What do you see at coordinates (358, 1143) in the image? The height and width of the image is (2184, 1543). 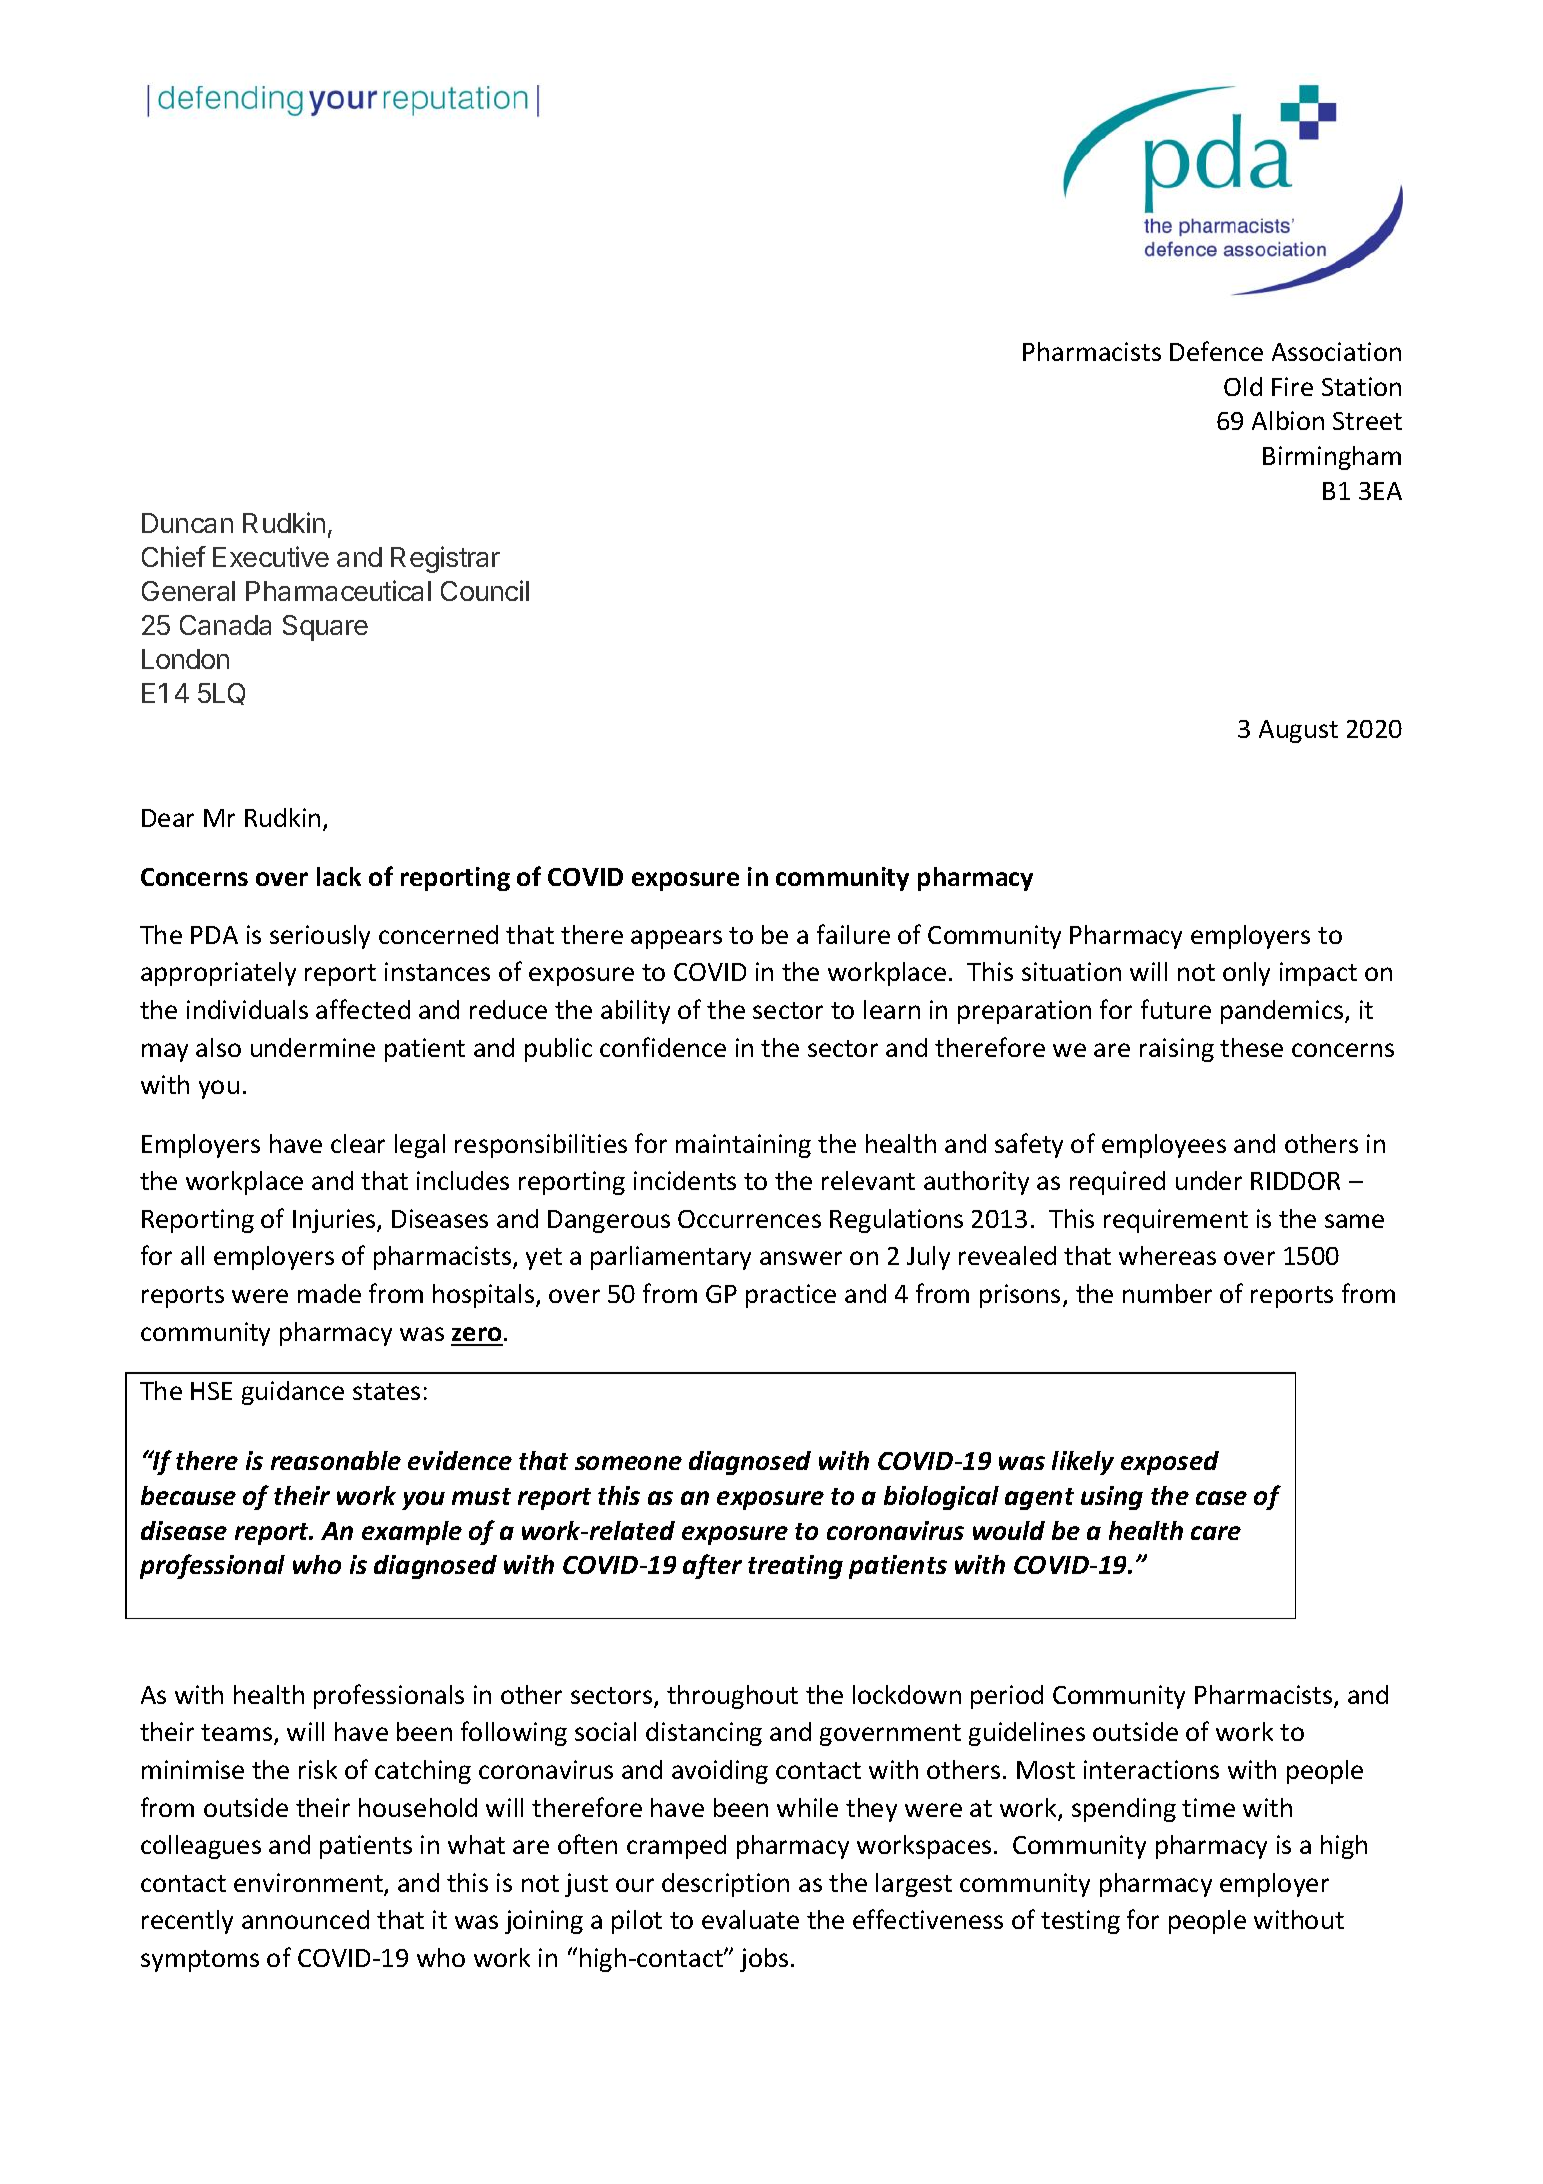 I see `clear` at bounding box center [358, 1143].
